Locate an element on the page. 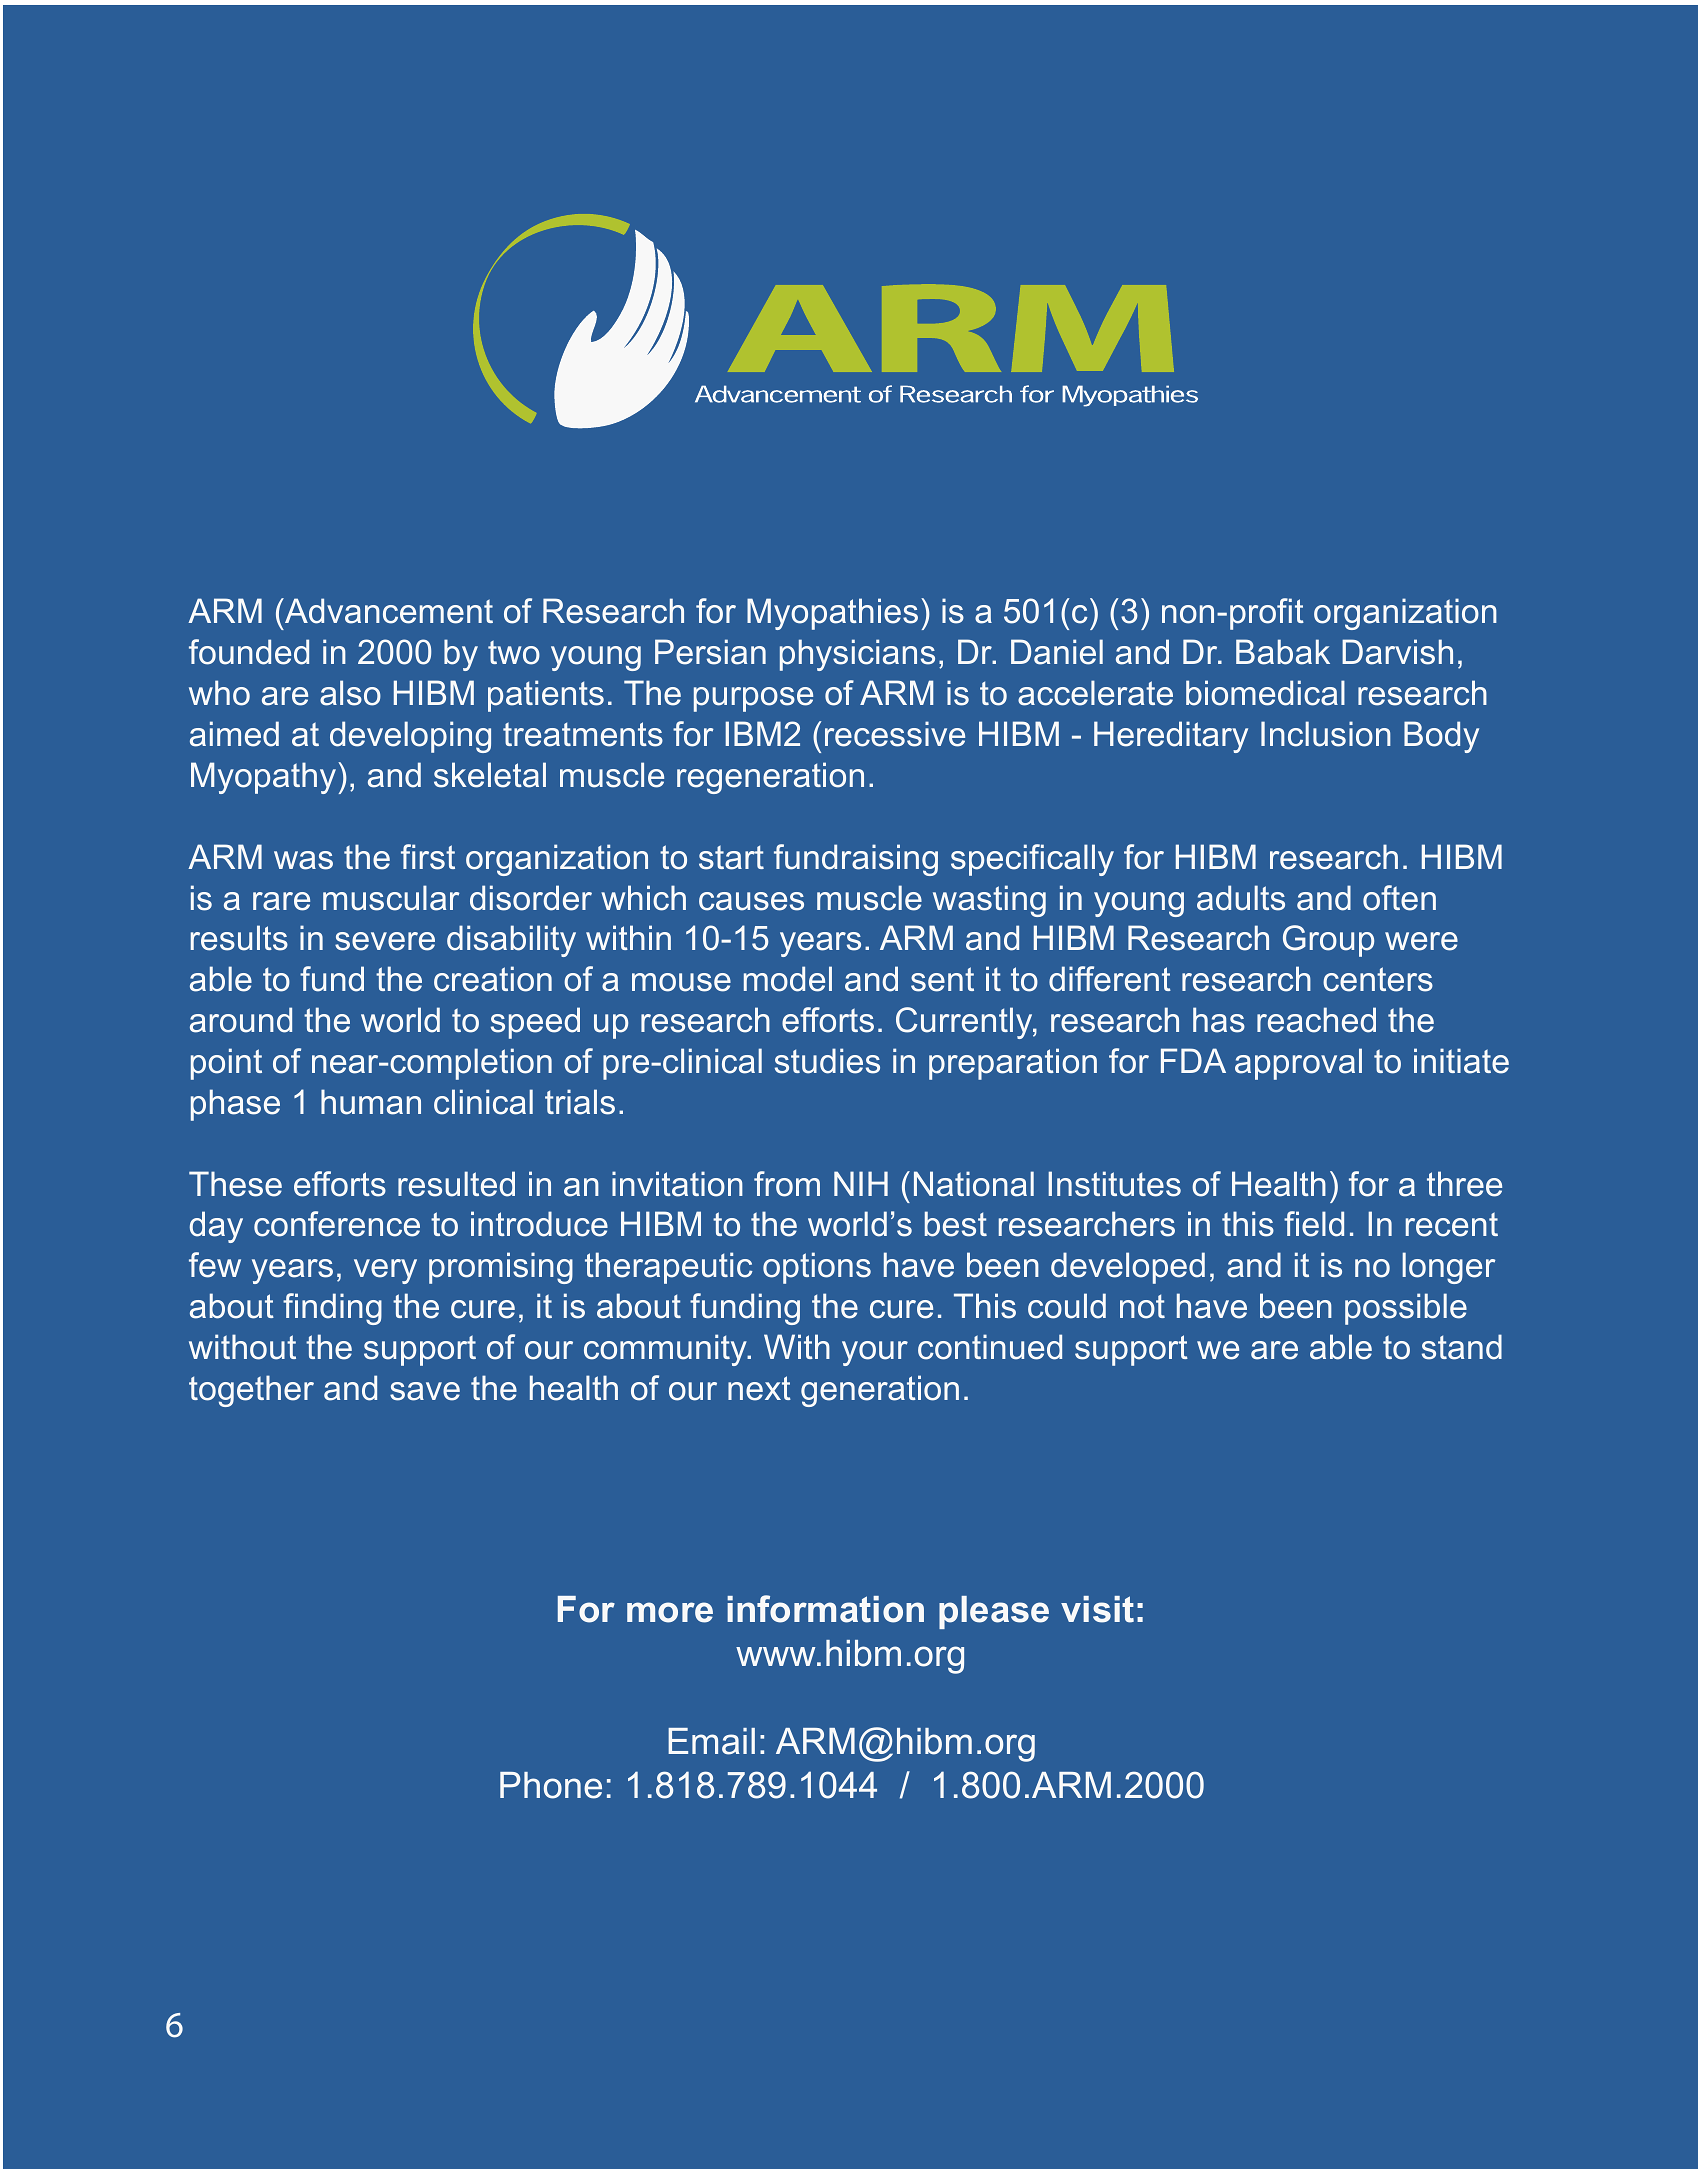  physicians is located at coordinates (857, 655).
